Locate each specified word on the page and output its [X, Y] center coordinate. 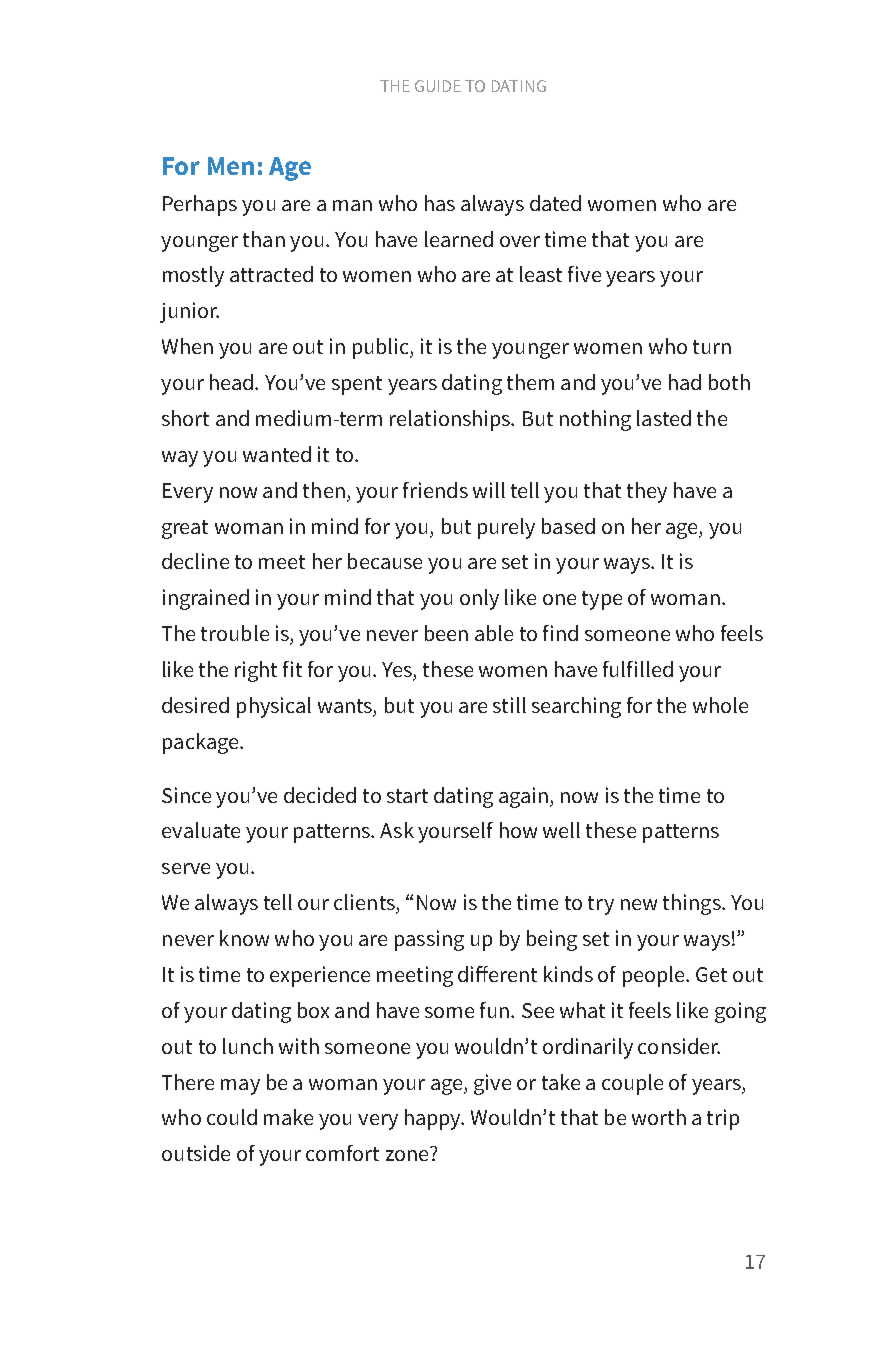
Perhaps [200, 205]
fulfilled [638, 669]
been [446, 633]
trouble [235, 633]
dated [555, 203]
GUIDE [438, 86]
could [232, 1117]
